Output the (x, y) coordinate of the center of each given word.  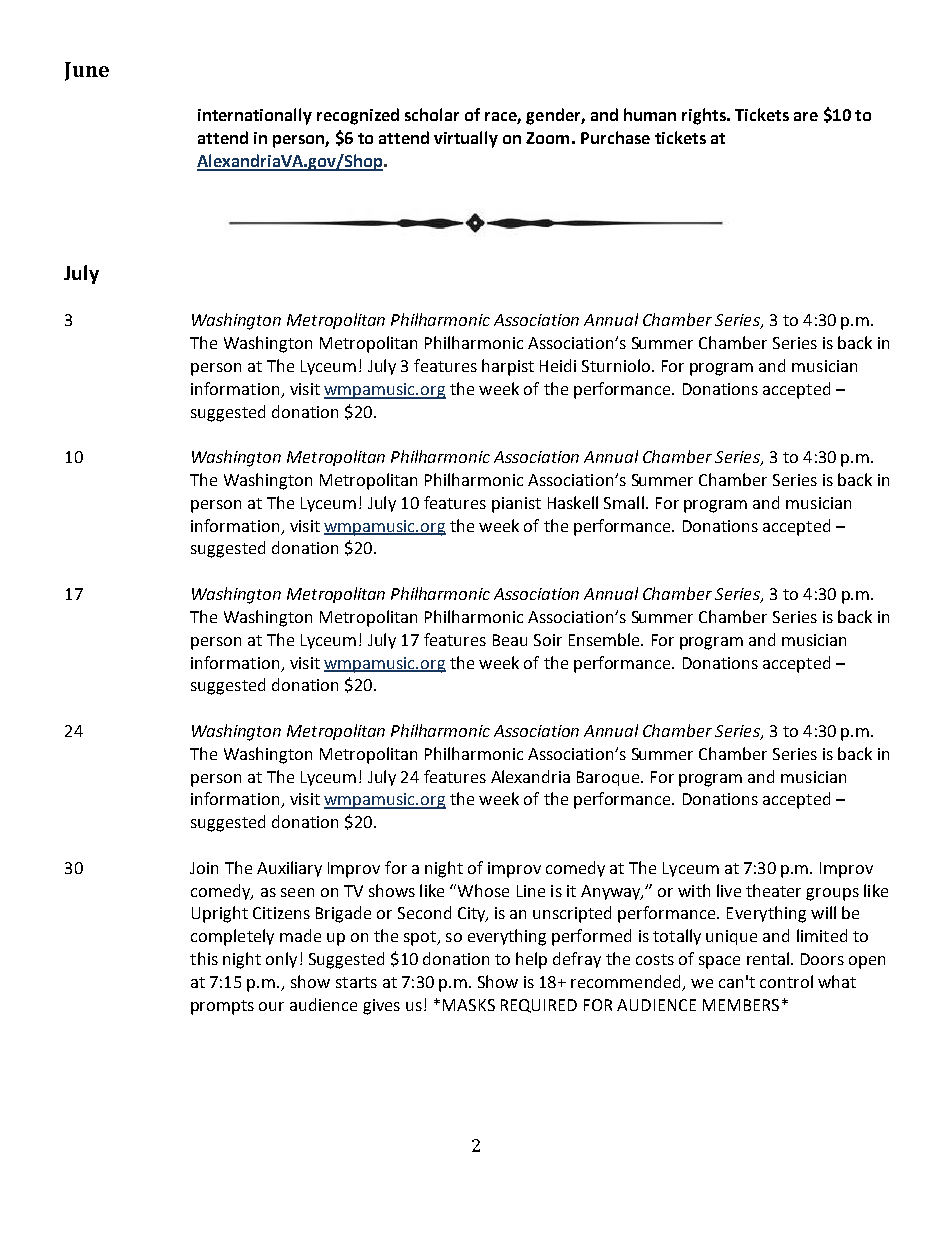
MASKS (469, 1005)
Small (624, 502)
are (806, 116)
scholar (432, 114)
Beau (510, 640)
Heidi (558, 365)
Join (204, 868)
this (204, 958)
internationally (255, 116)
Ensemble (605, 639)
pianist (516, 505)
